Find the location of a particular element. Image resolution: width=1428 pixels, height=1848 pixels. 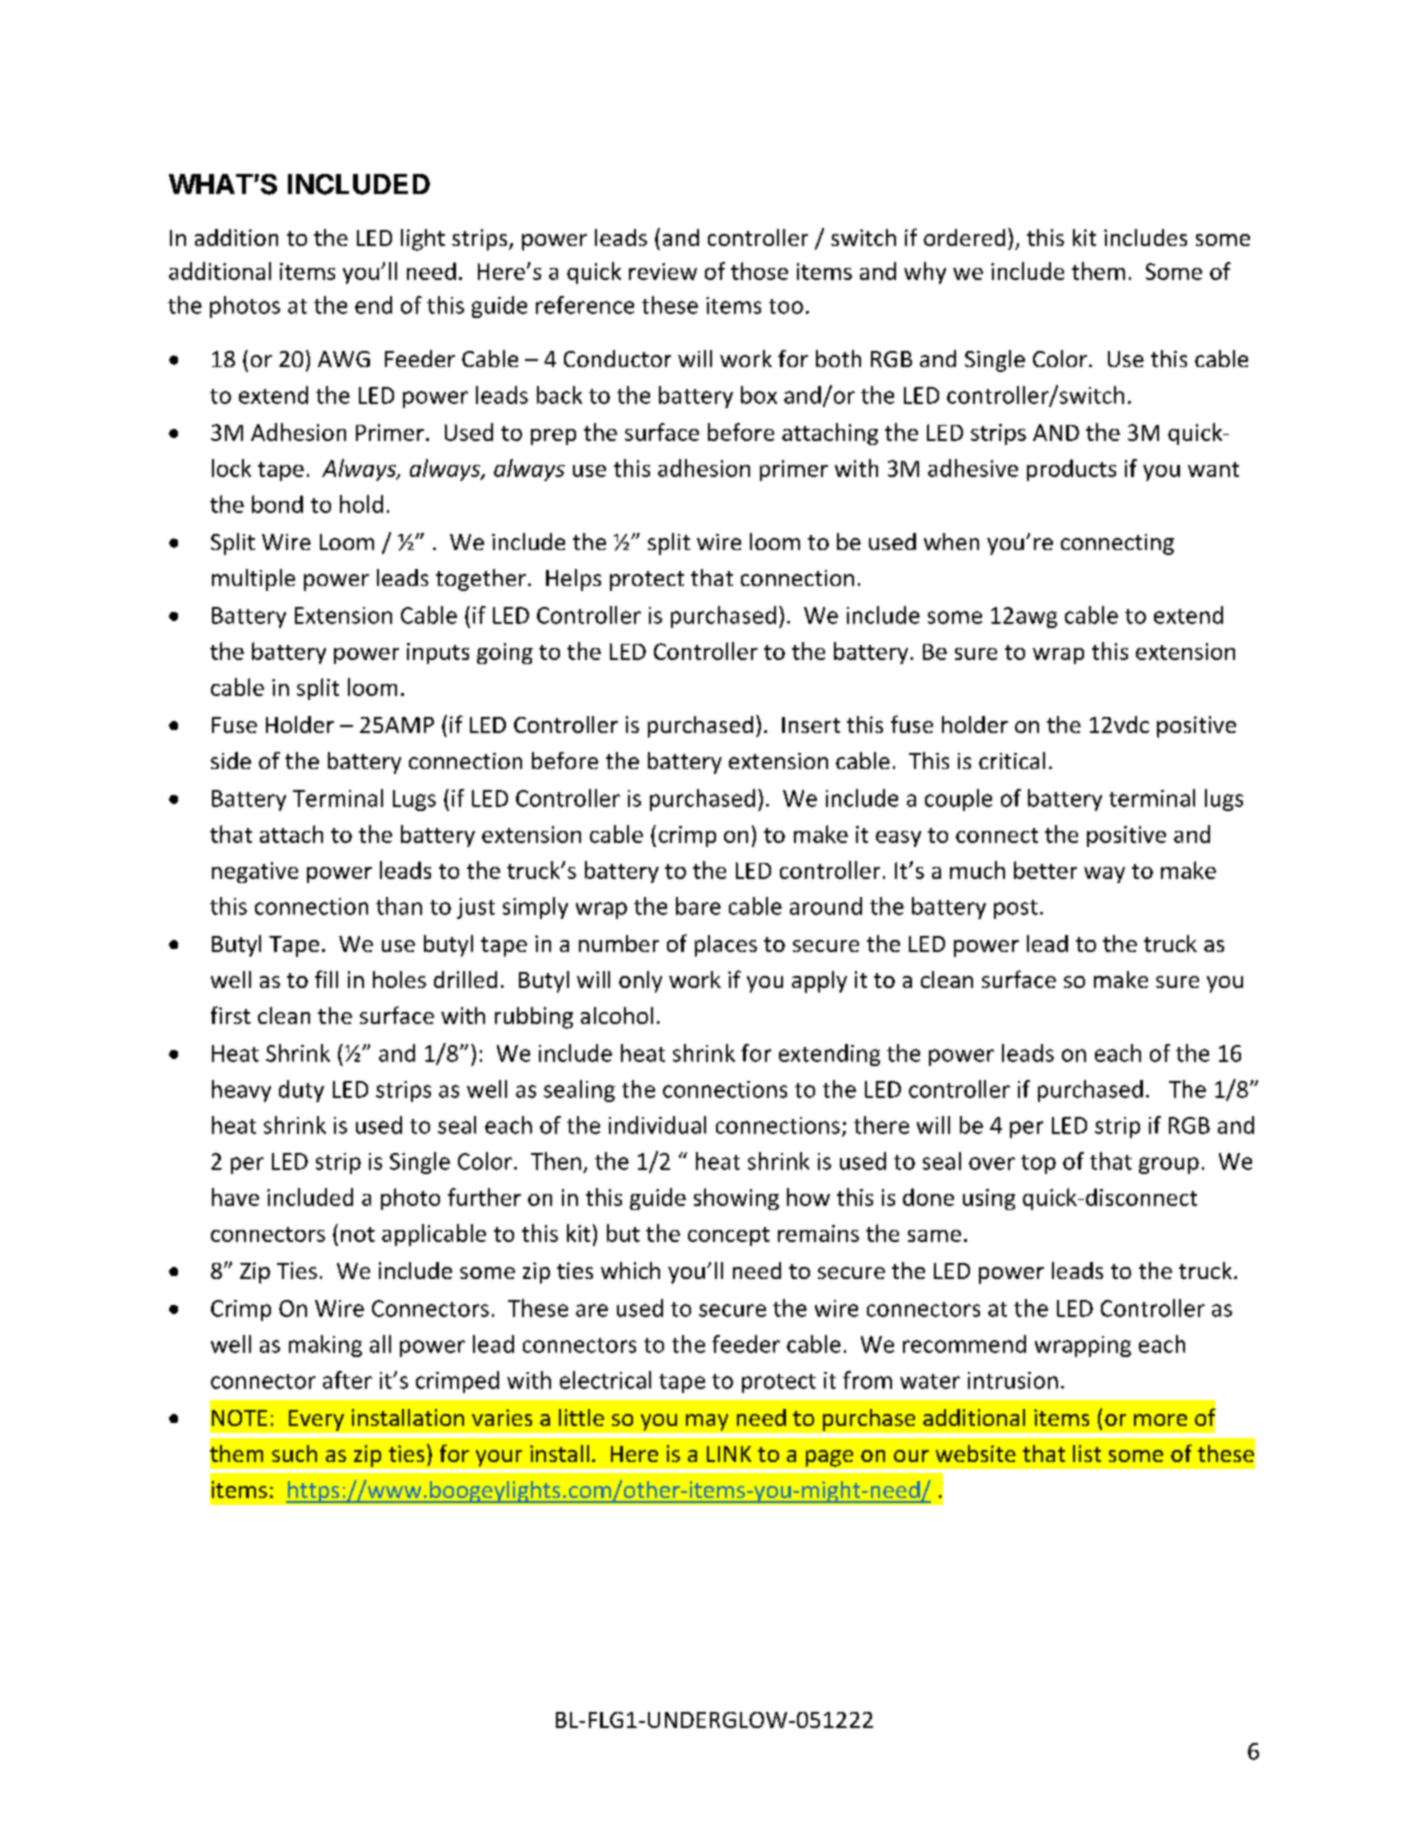

negative is located at coordinates (255, 872).
